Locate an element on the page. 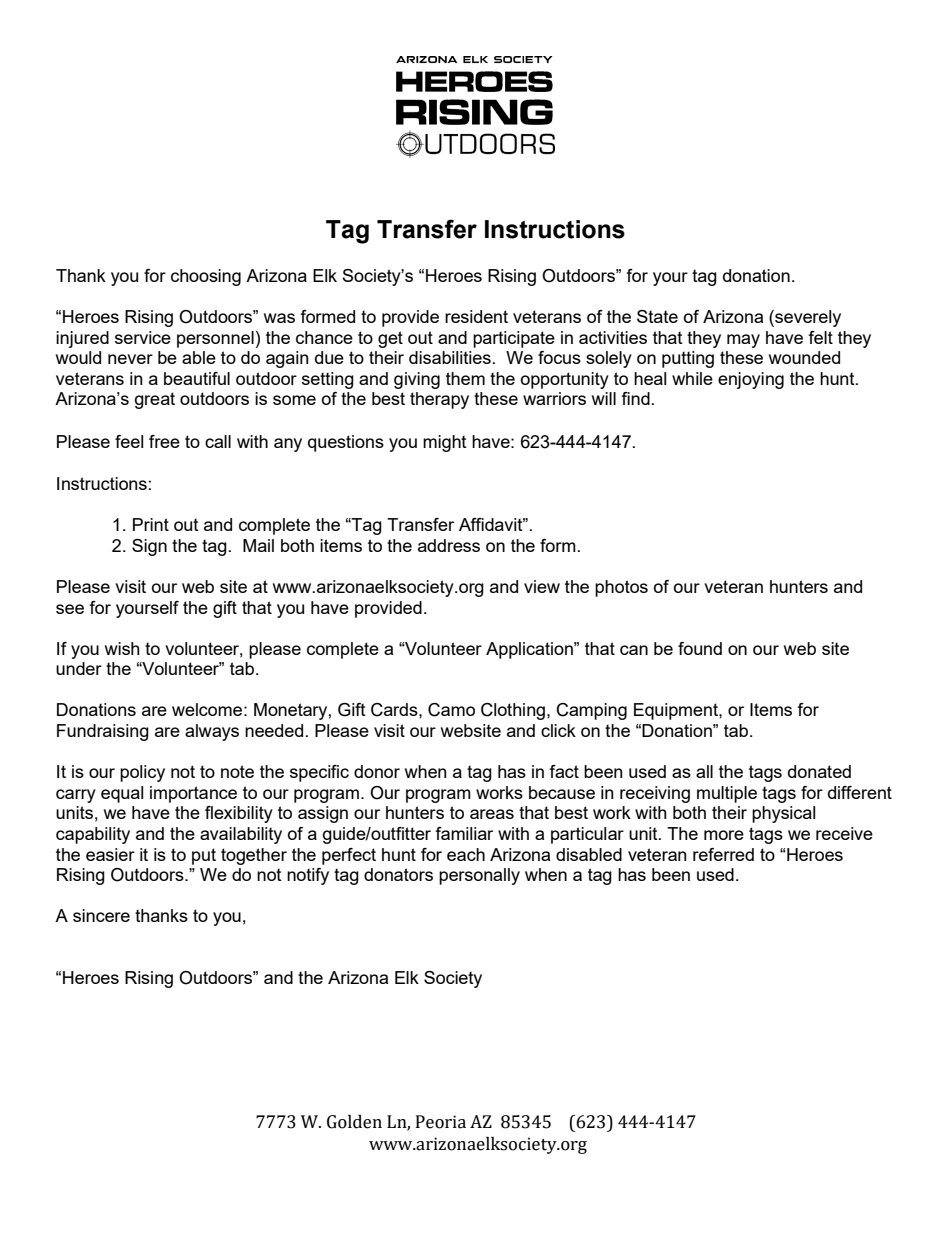 The height and width of the image is (1233, 952). might is located at coordinates (445, 443).
